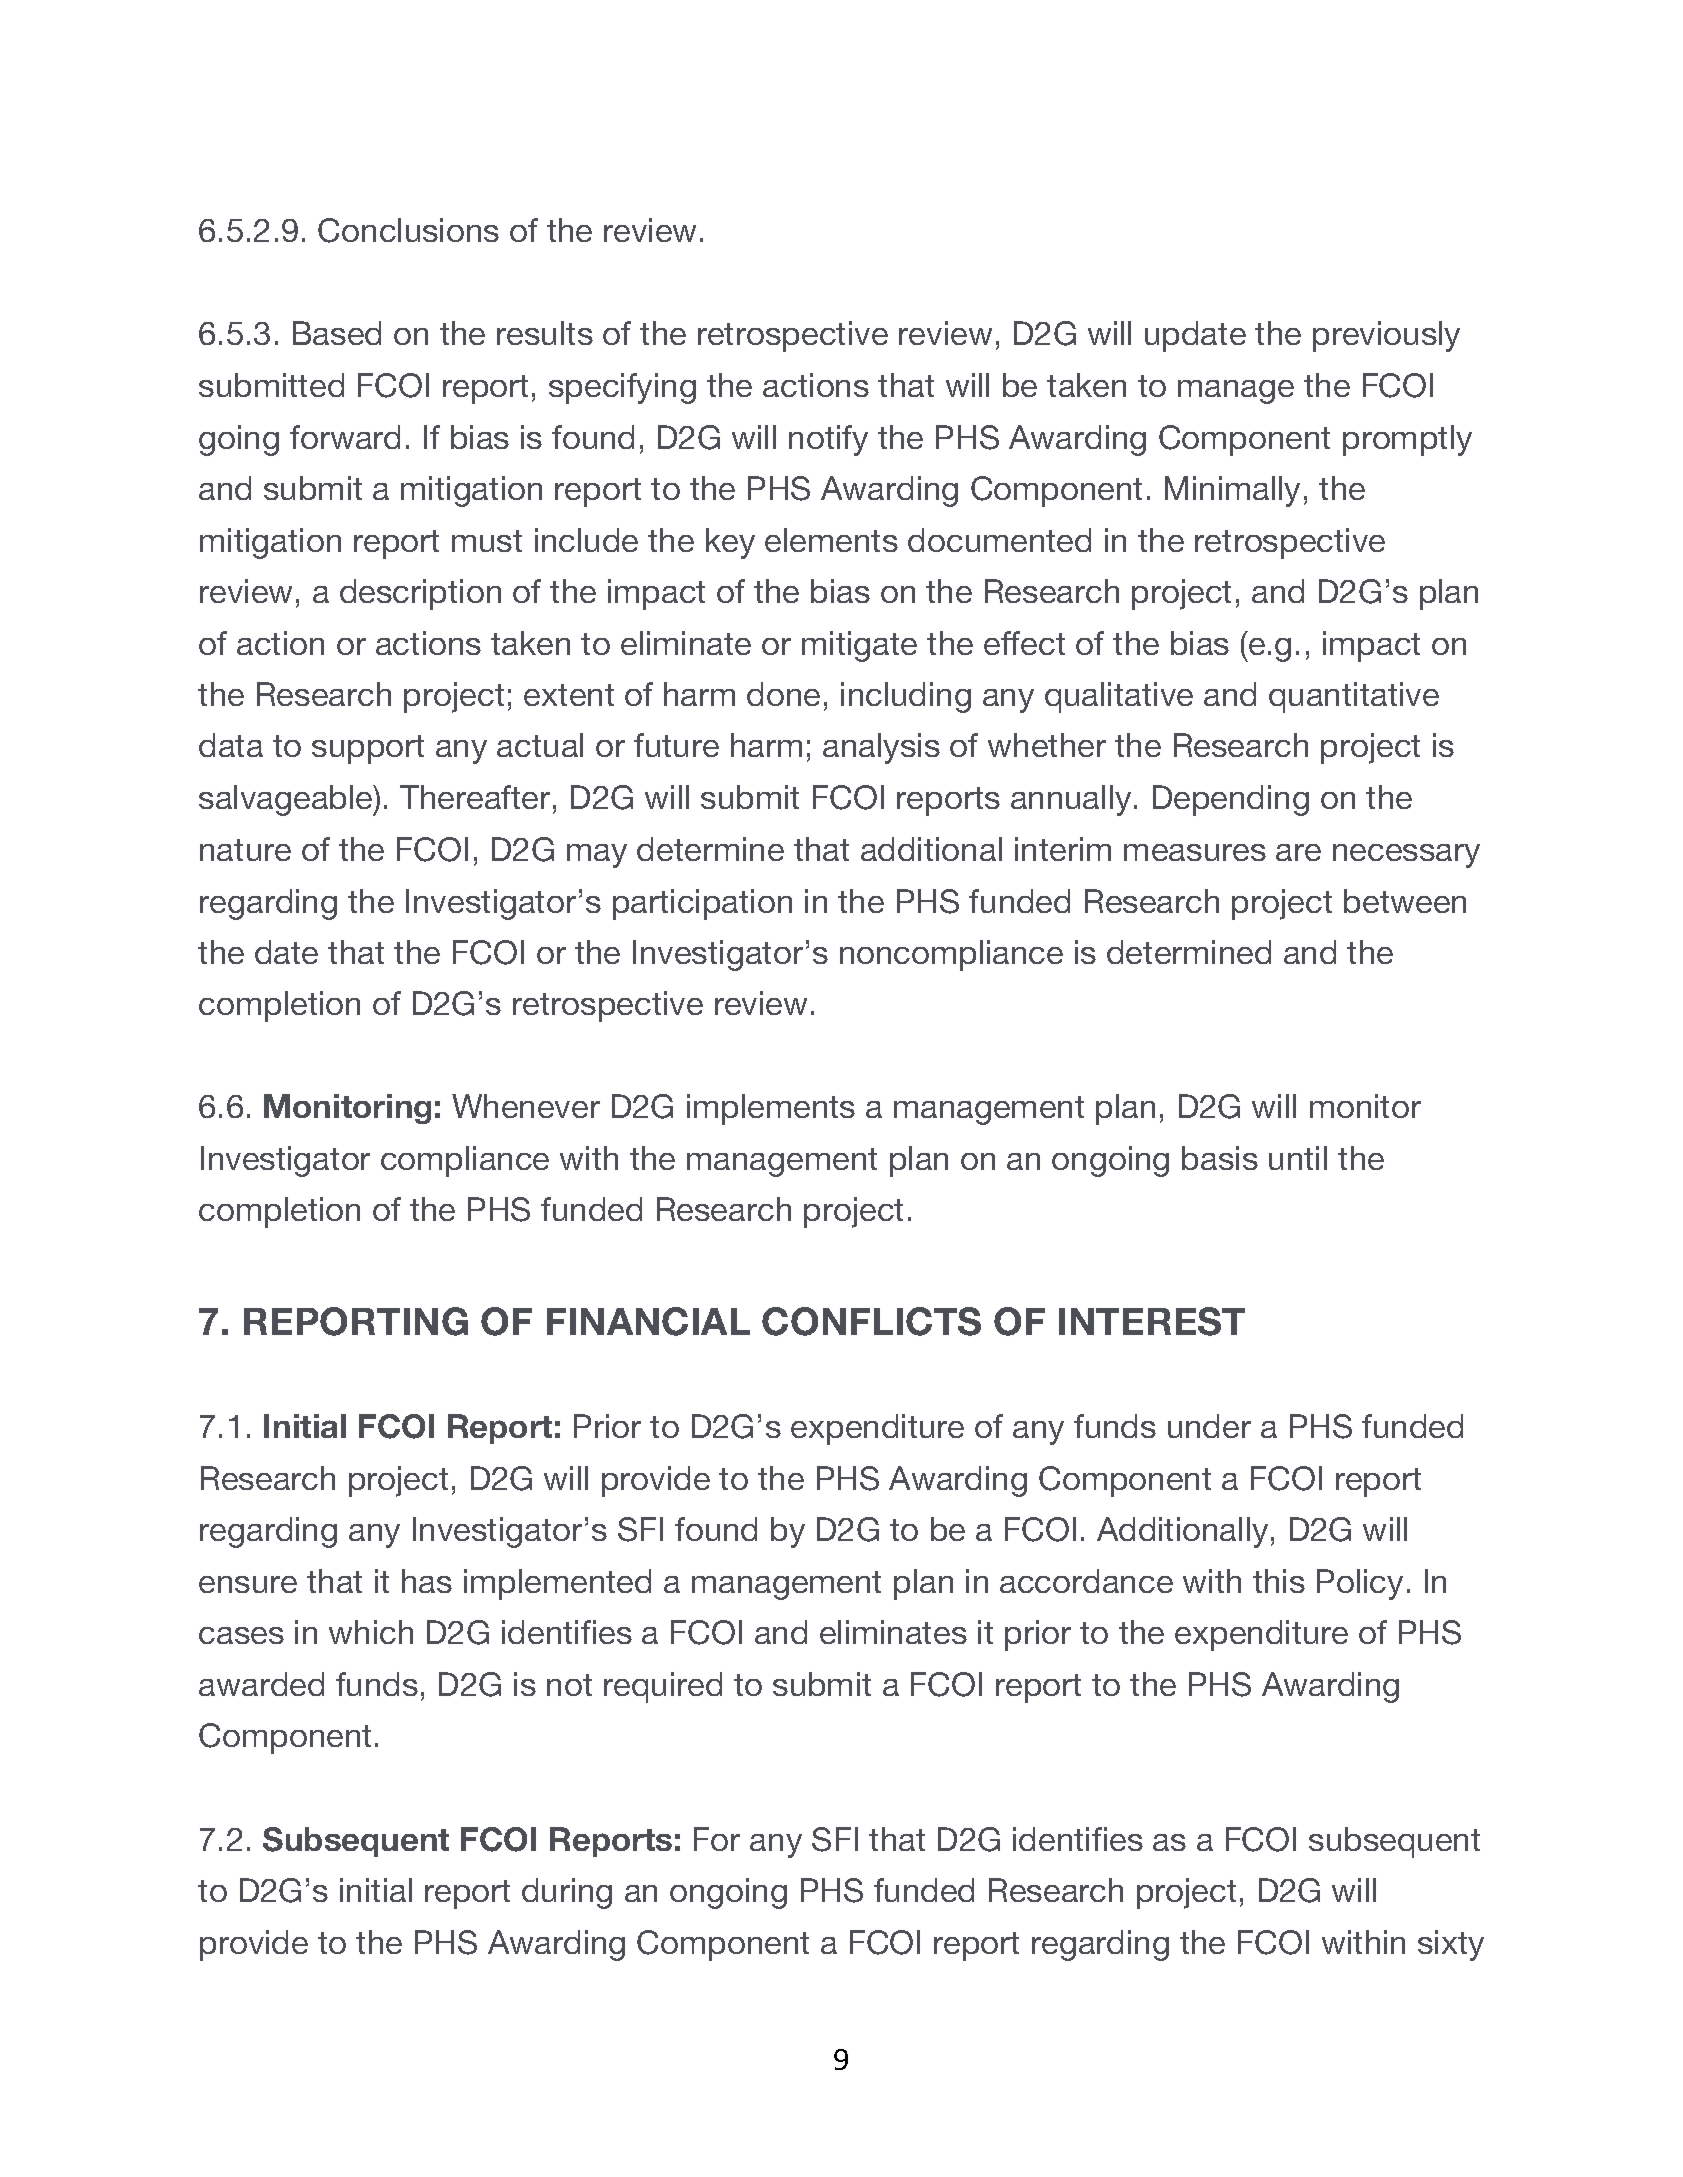  Describe the element at coordinates (771, 1109) in the screenshot. I see `implements` at that location.
